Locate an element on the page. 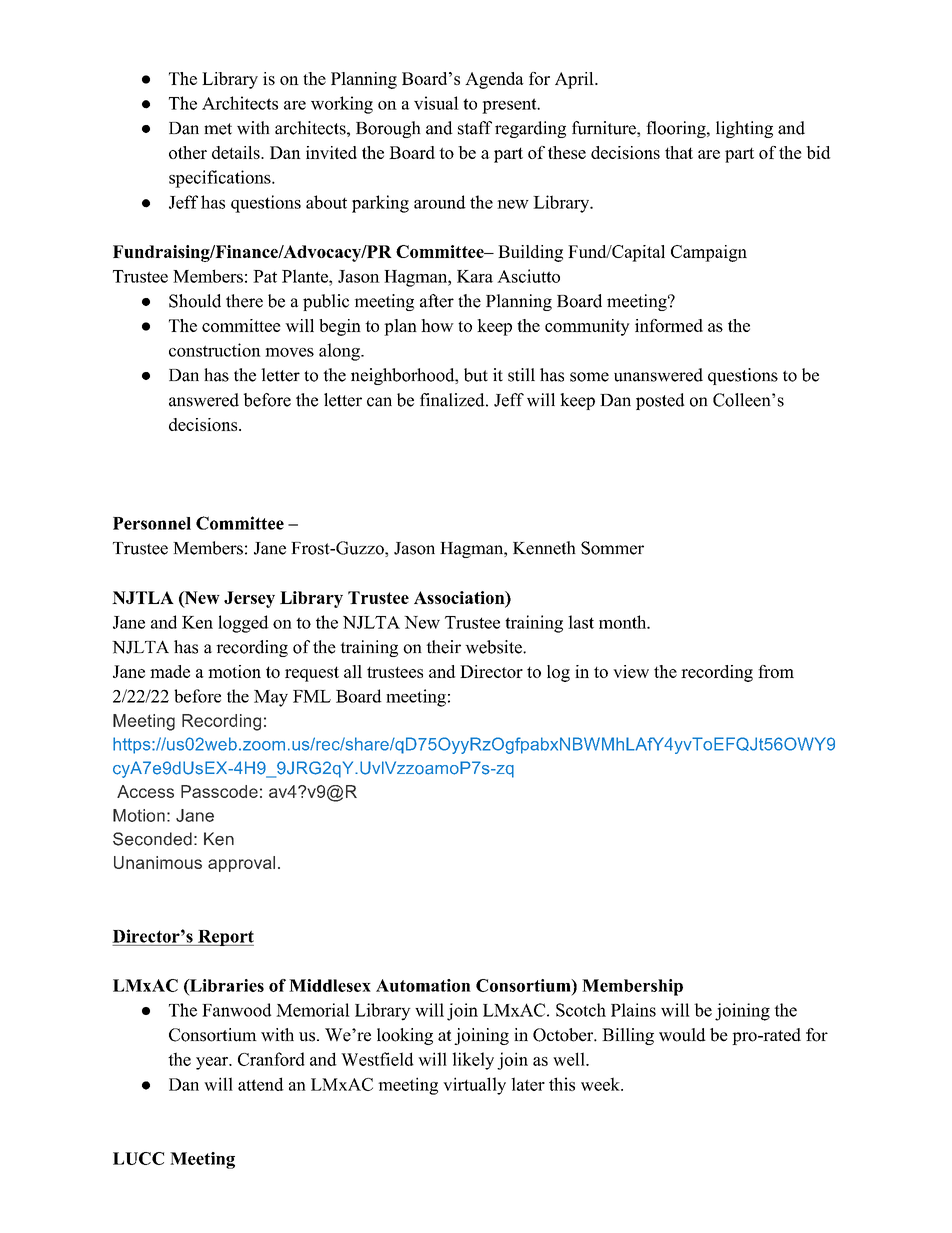 The height and width of the document is (1233, 952). year is located at coordinates (213, 1063).
